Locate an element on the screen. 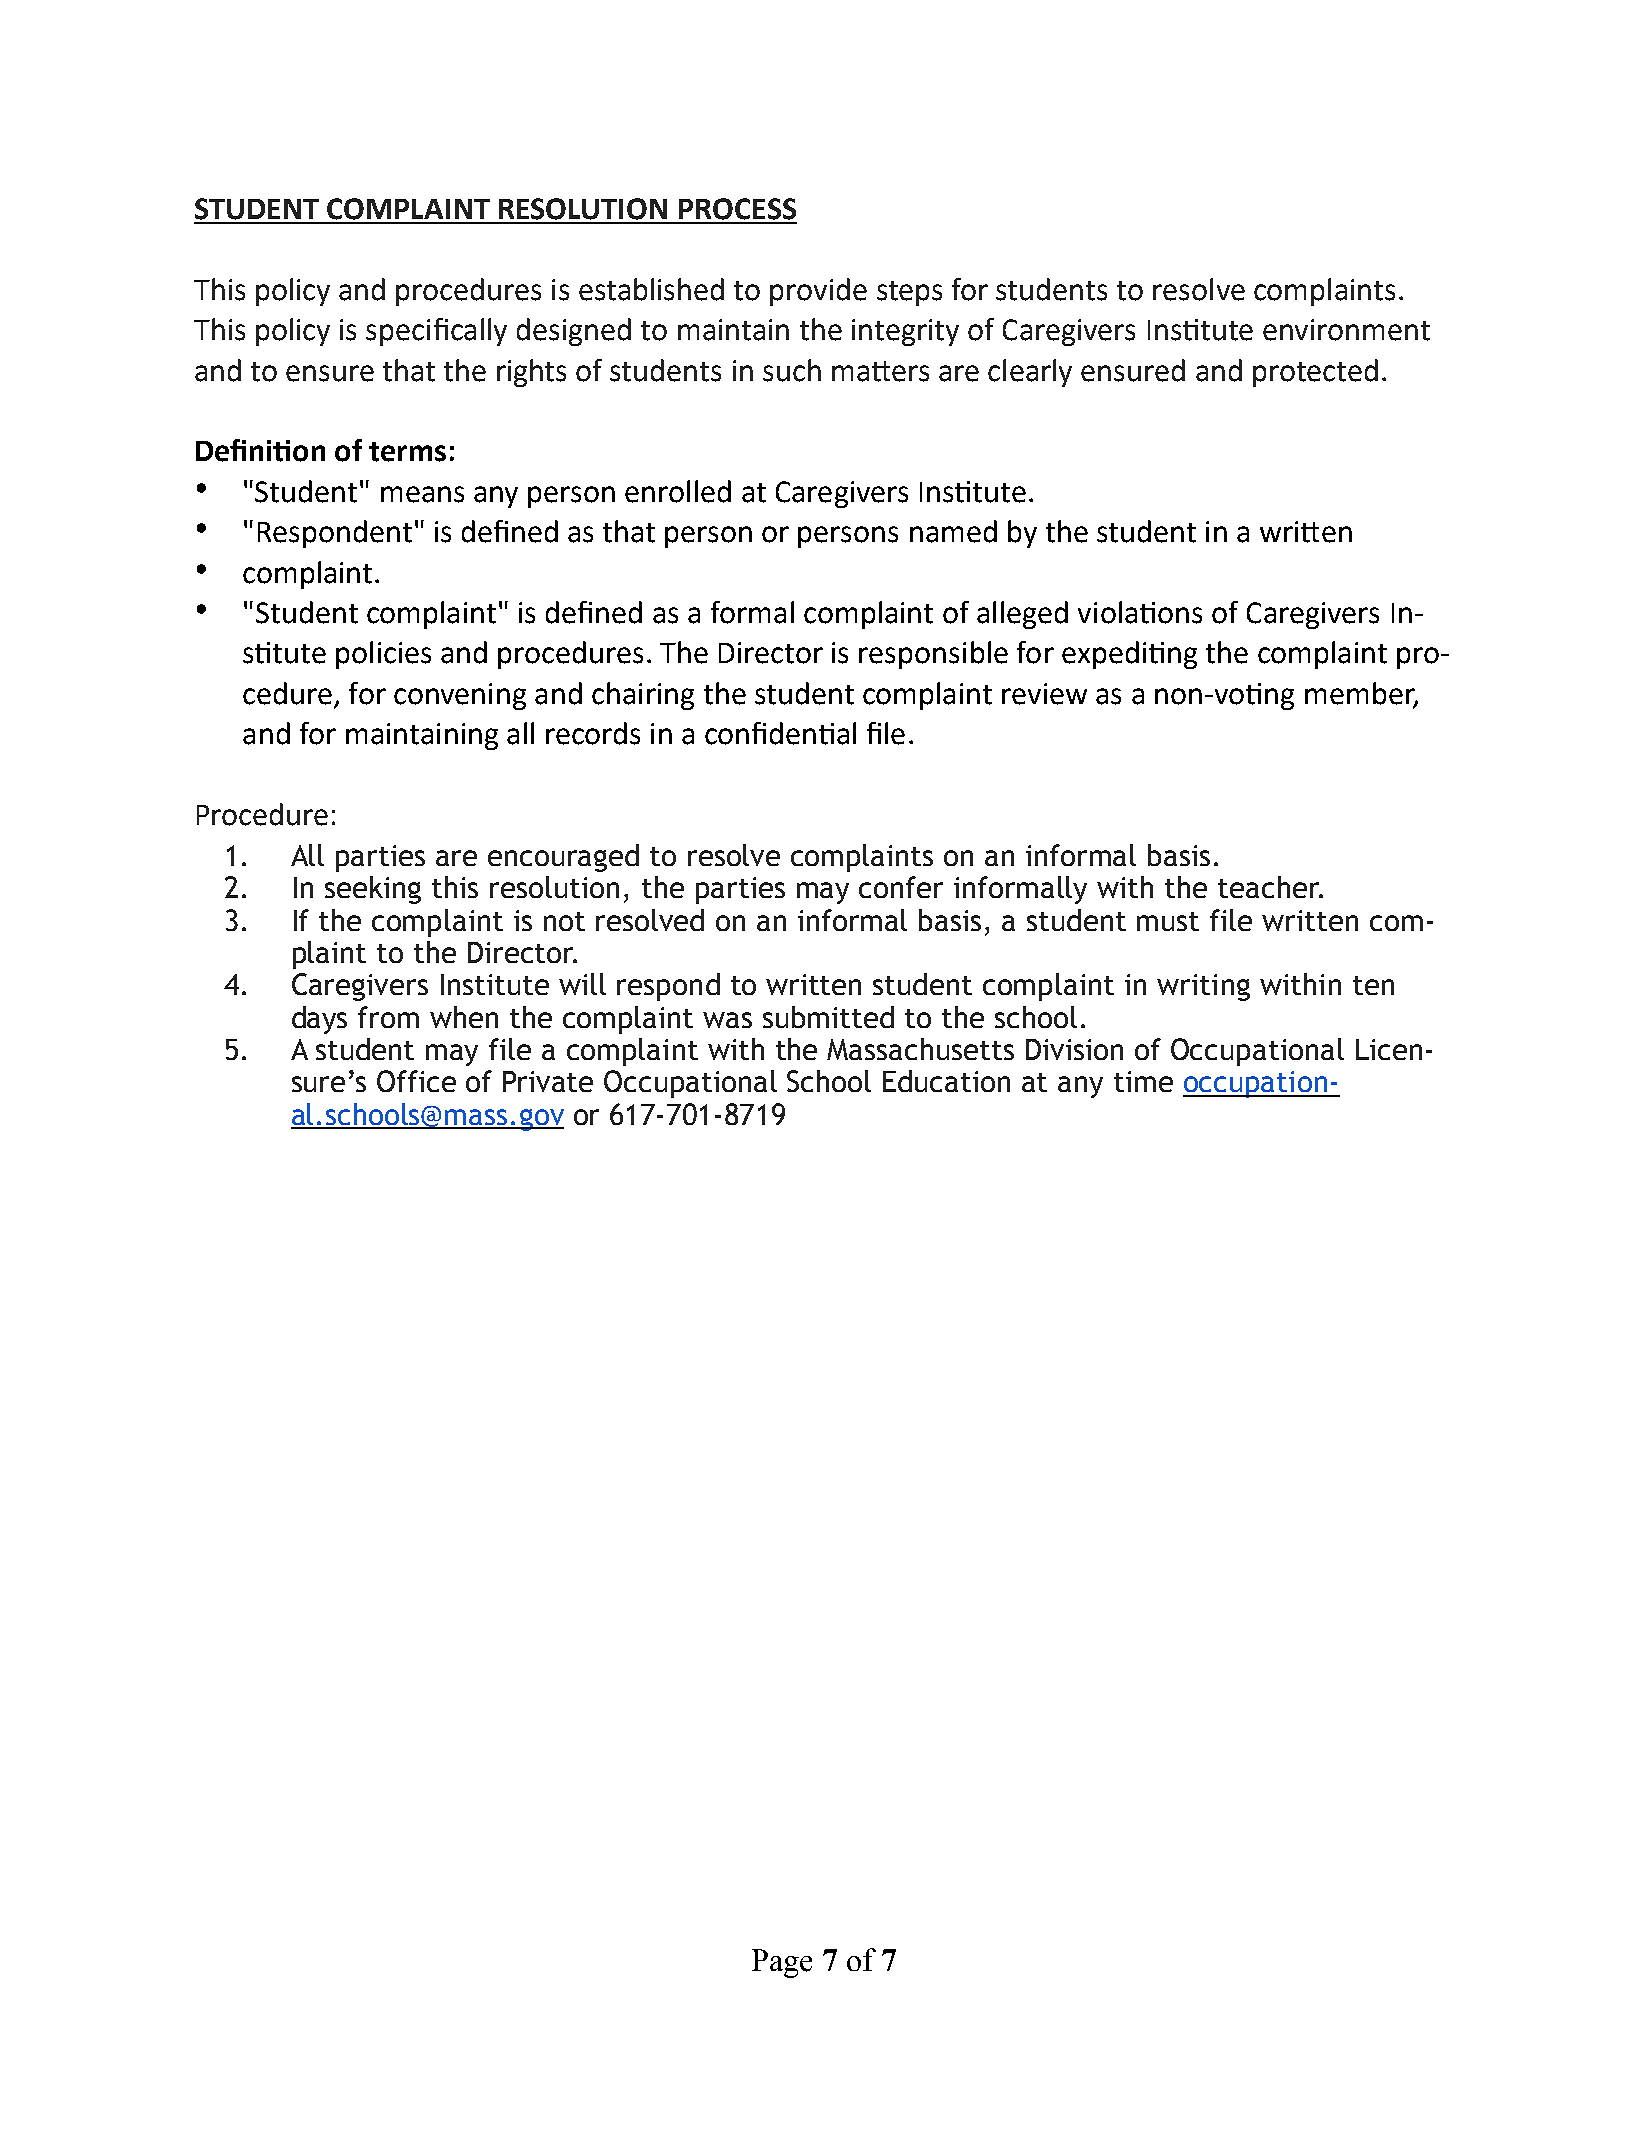  Education is located at coordinates (946, 1081).
